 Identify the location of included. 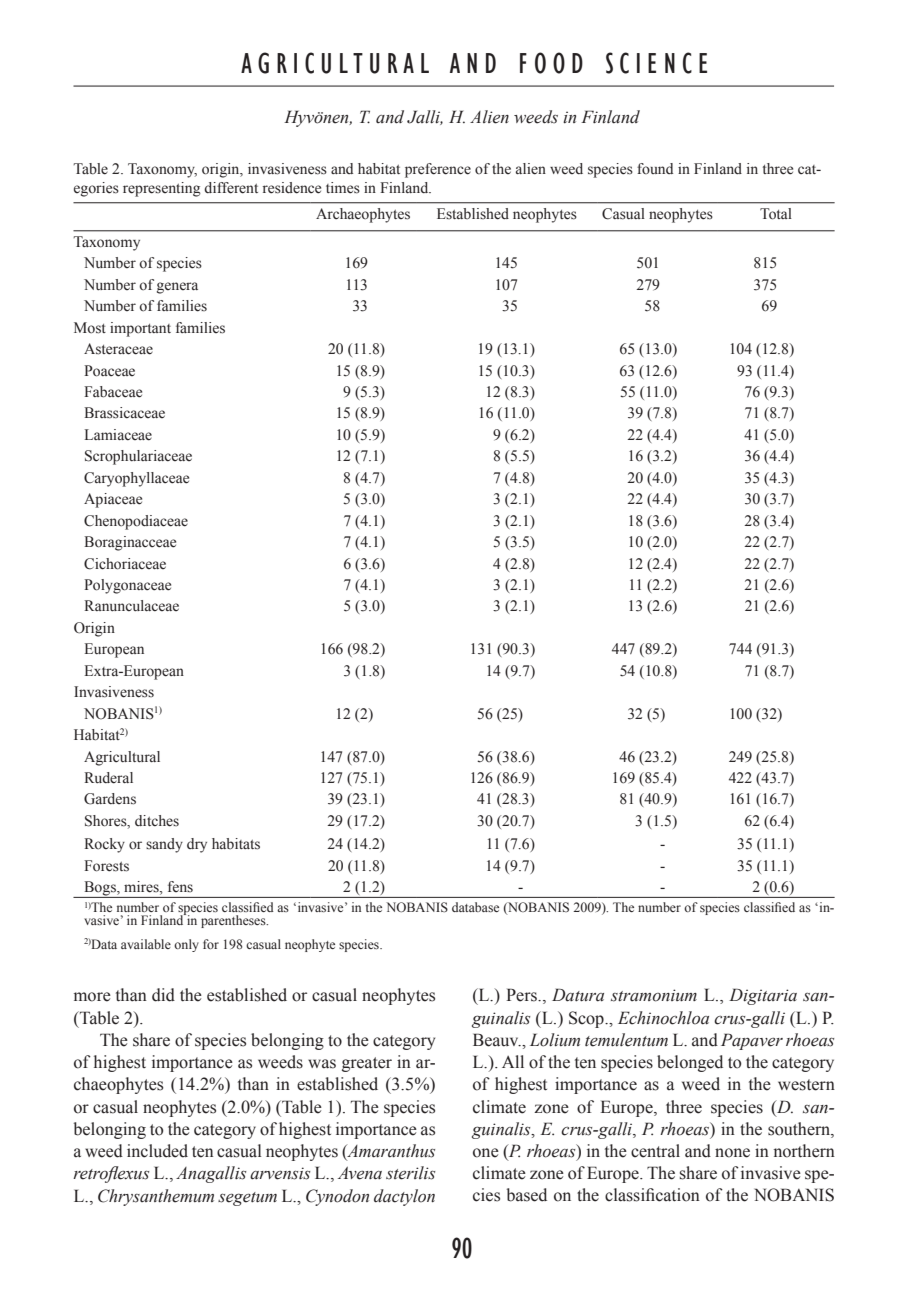
(157, 1151).
